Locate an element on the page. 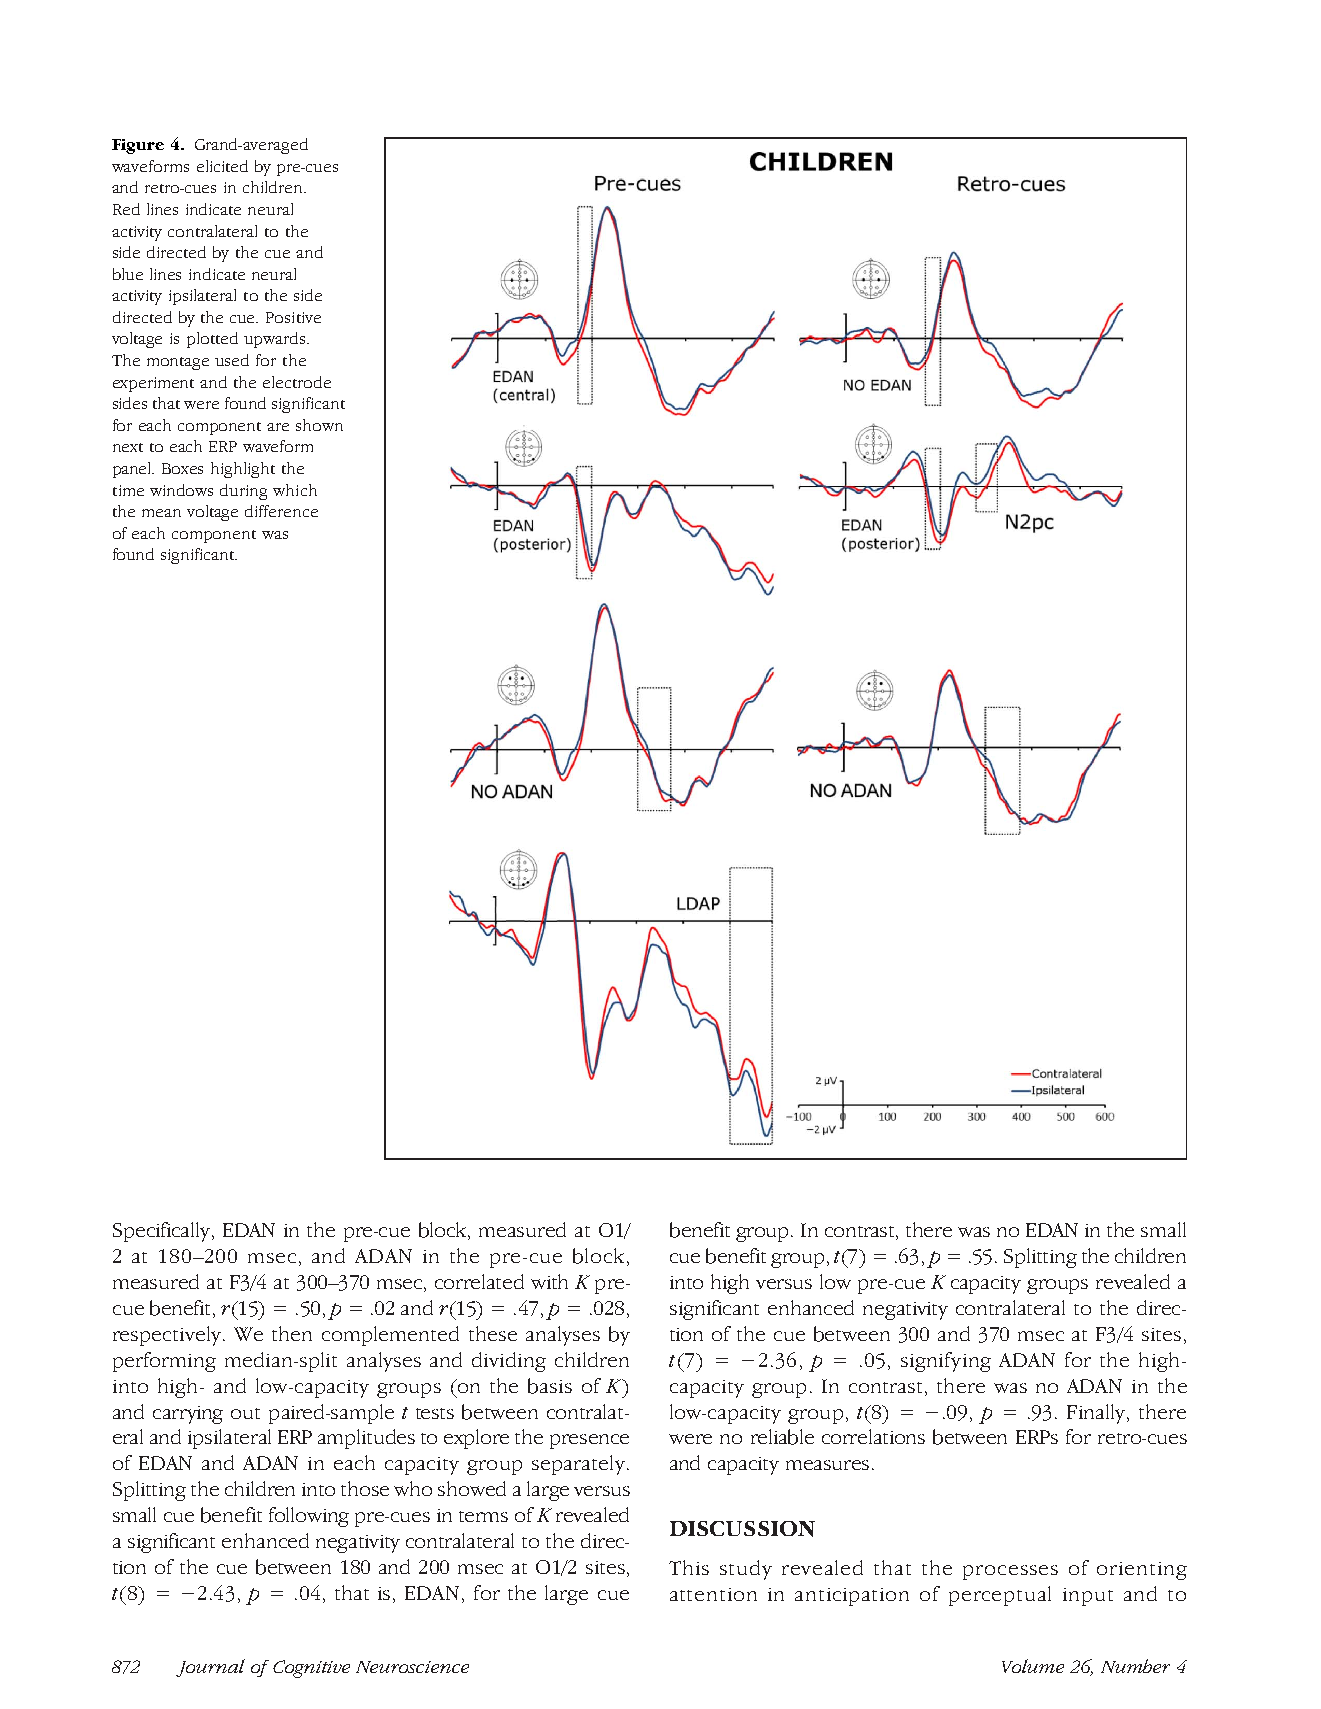 This image has width=1321, height=1709. Journal is located at coordinates (210, 1668).
